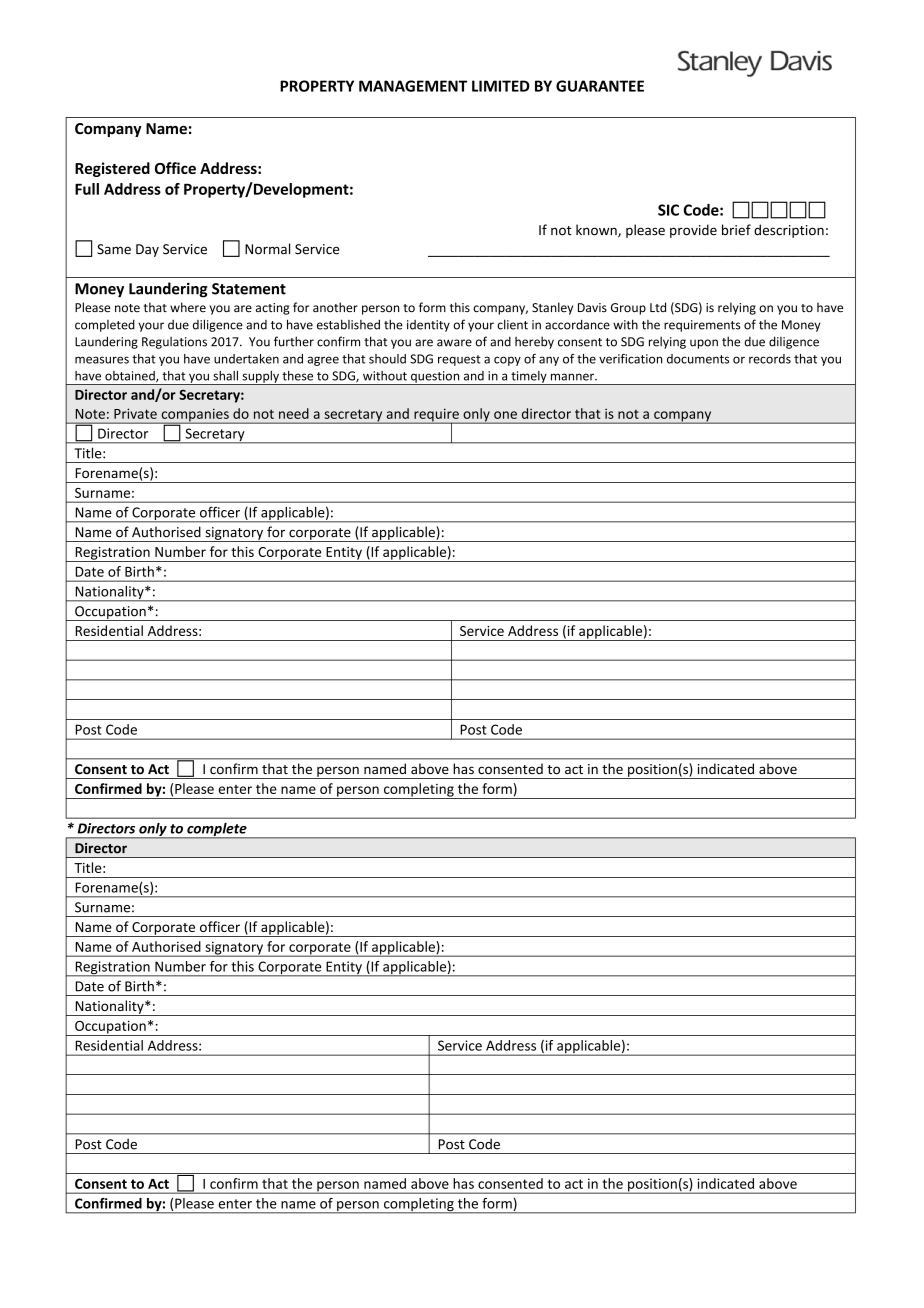 The width and height of the image is (924, 1308). I want to click on GUARANTEE, so click(600, 86).
